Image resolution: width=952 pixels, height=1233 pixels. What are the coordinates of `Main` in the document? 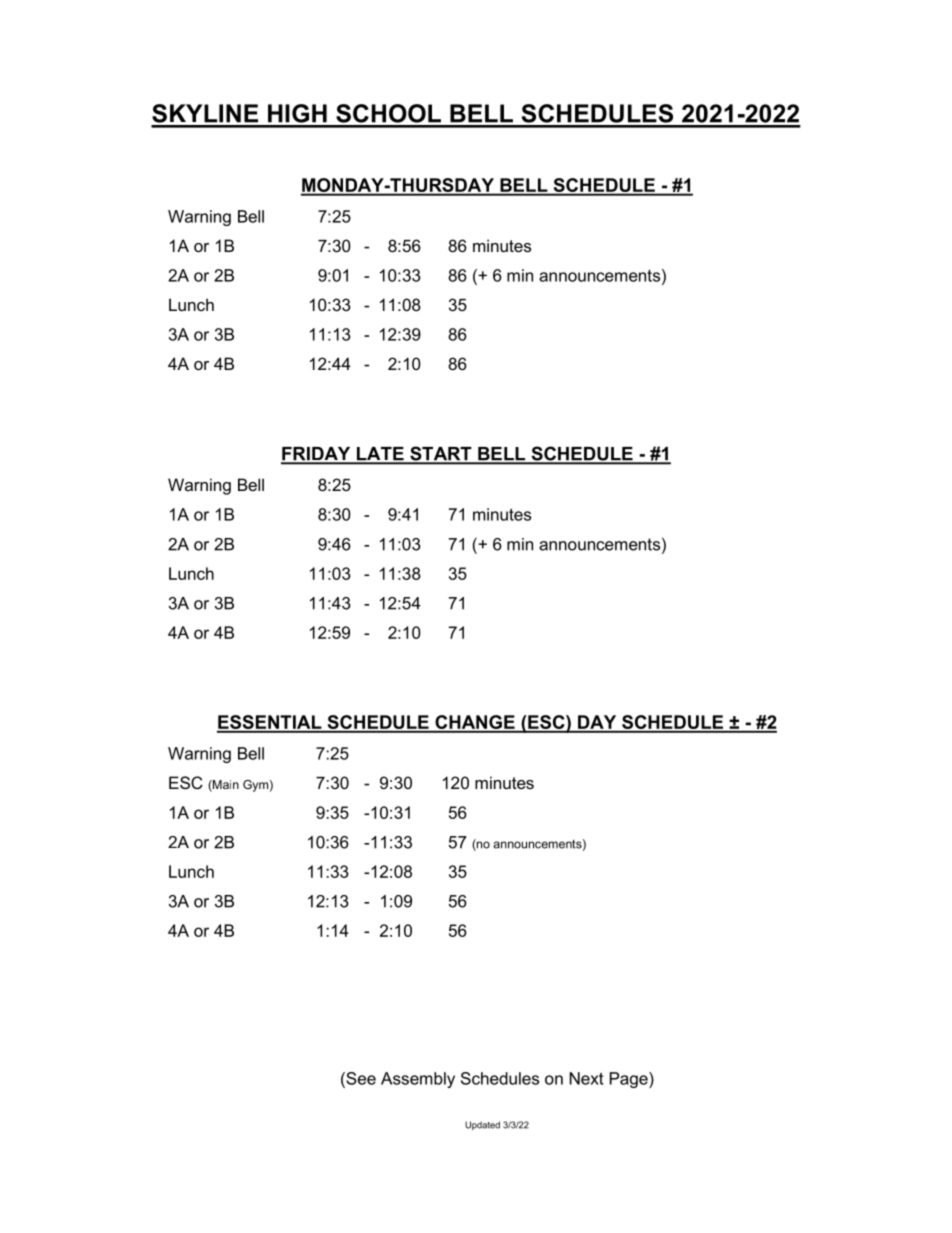 It's located at (225, 786).
